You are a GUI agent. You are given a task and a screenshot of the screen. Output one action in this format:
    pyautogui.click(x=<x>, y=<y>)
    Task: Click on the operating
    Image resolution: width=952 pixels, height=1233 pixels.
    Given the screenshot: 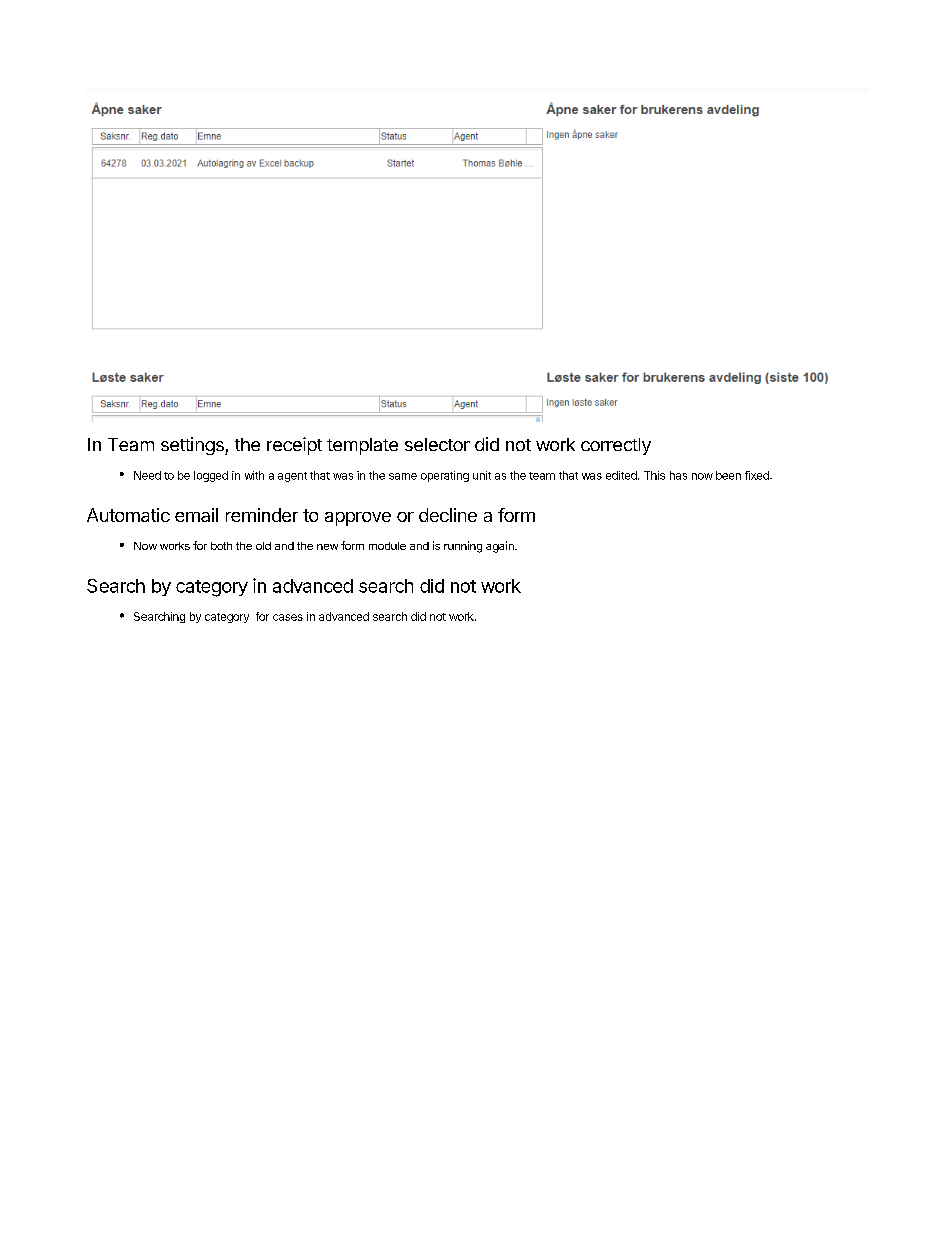 What is the action you would take?
    pyautogui.click(x=445, y=476)
